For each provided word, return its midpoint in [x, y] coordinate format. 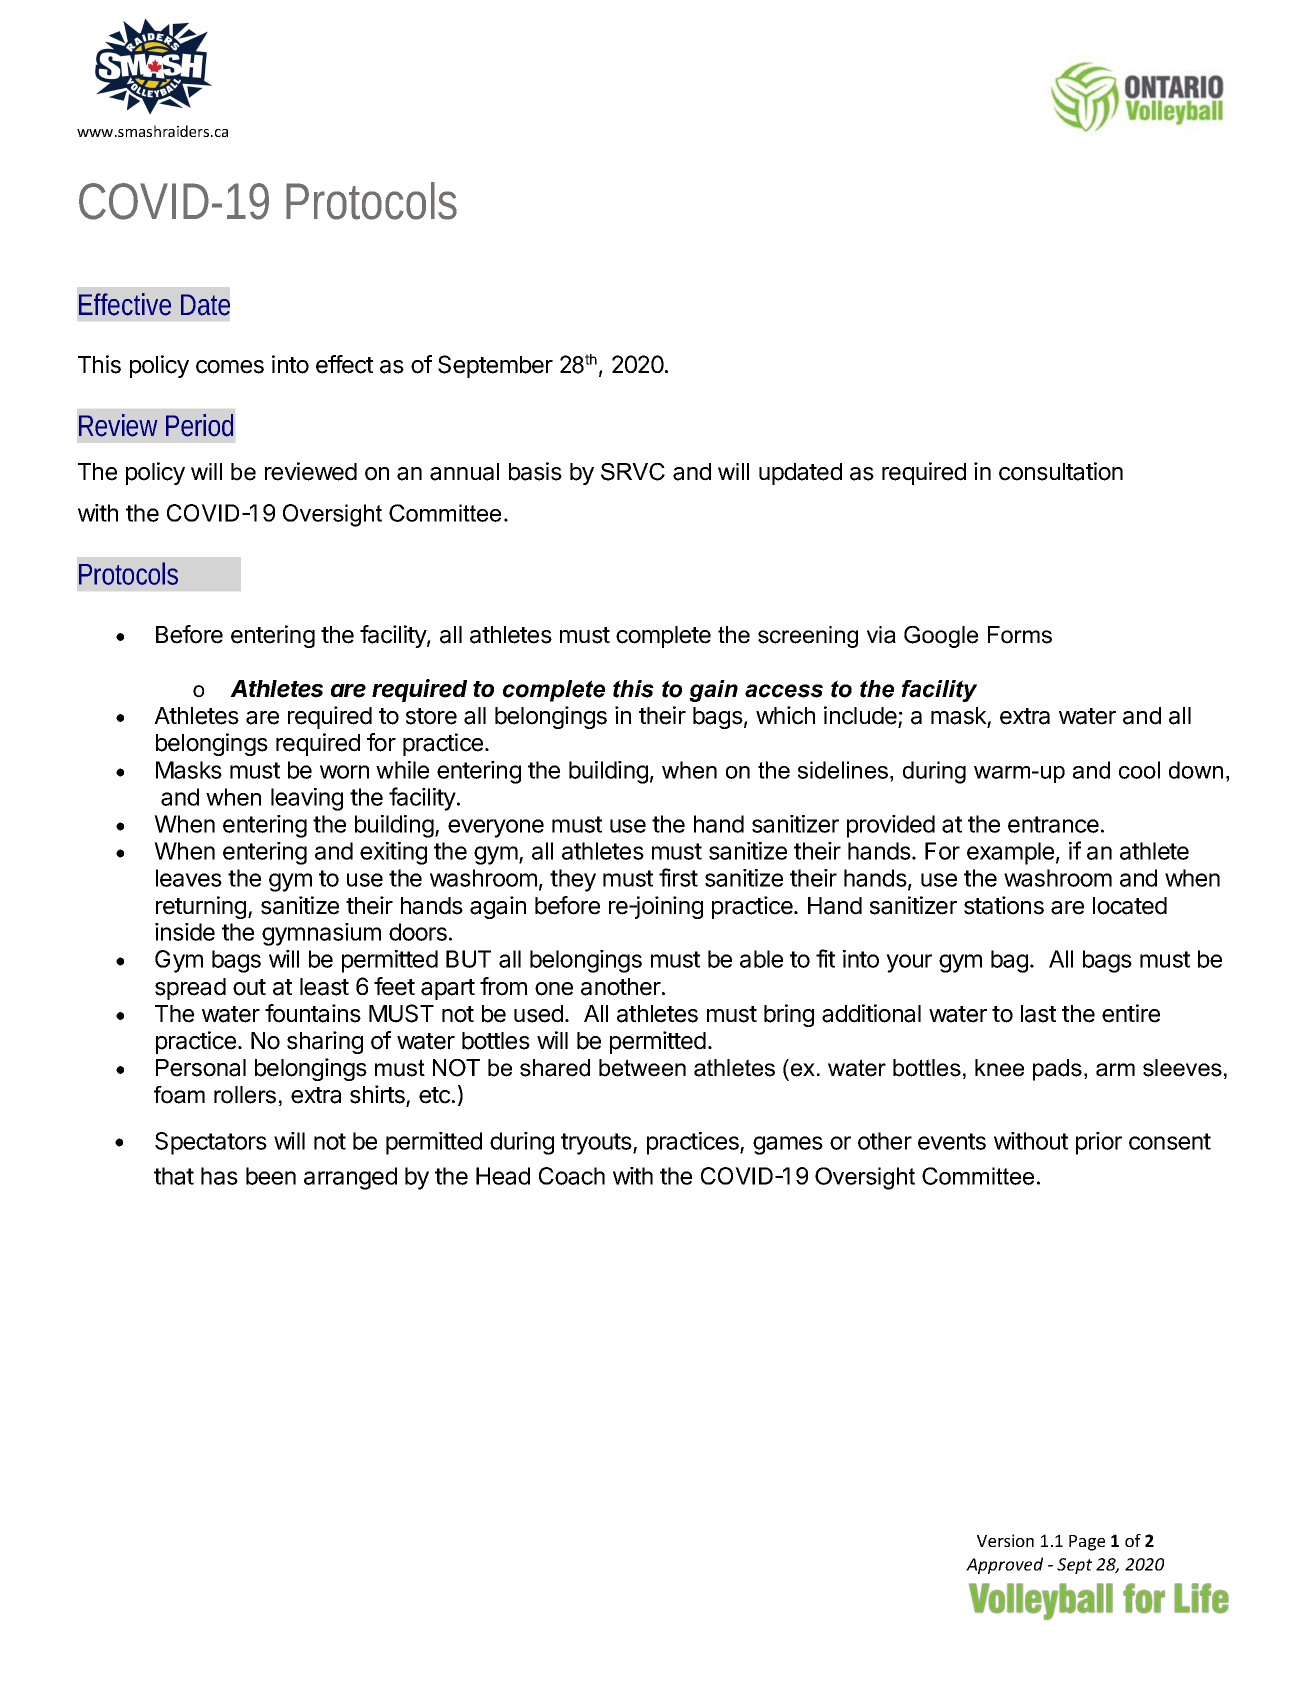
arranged [350, 1178]
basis [535, 471]
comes [230, 367]
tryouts [597, 1144]
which [785, 715]
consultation [1061, 471]
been [271, 1176]
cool [1139, 770]
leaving [307, 799]
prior [1099, 1143]
